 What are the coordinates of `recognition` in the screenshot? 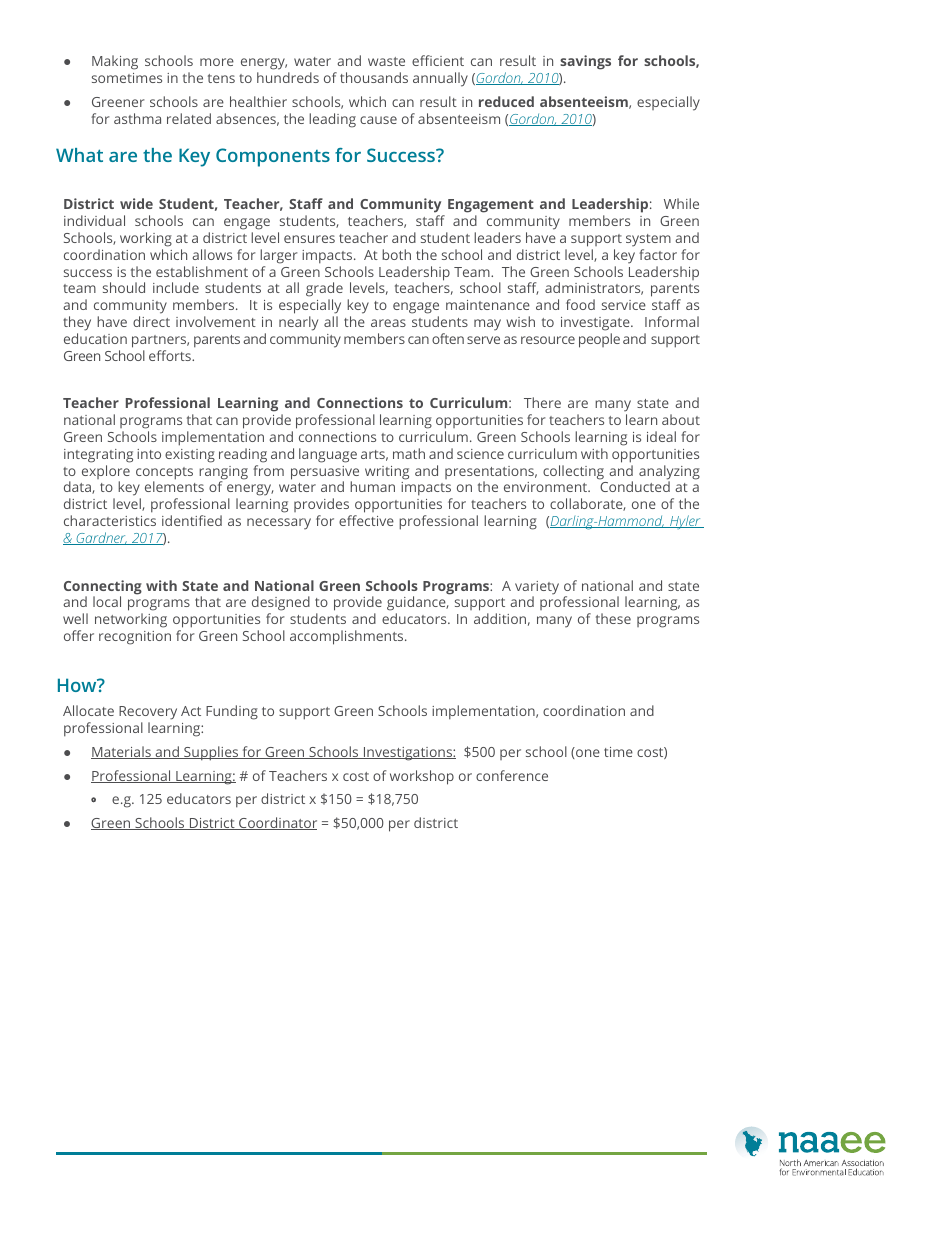 It's located at (135, 638).
